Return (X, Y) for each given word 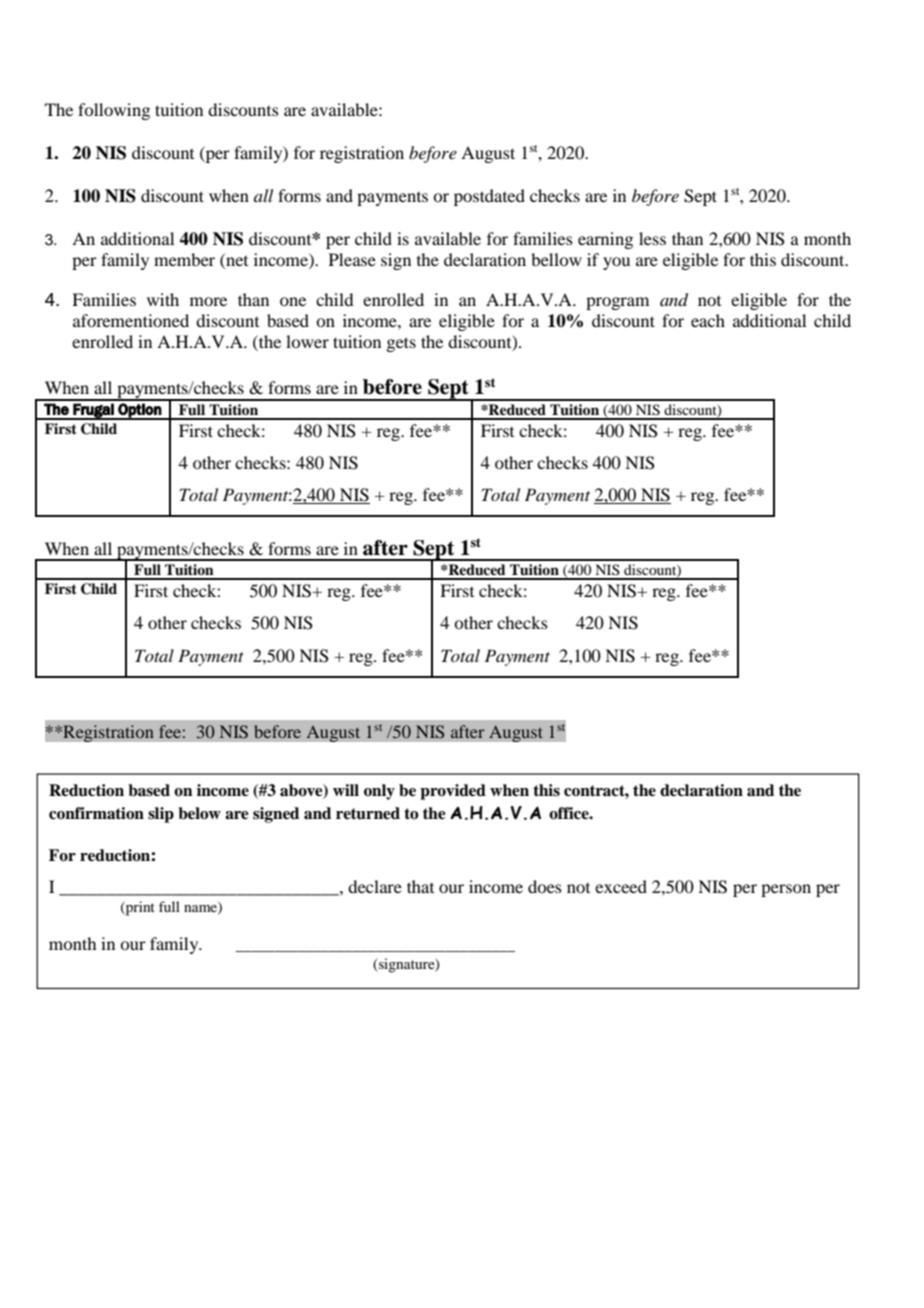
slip (161, 815)
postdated (489, 197)
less (652, 238)
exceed (621, 886)
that (420, 886)
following (114, 111)
